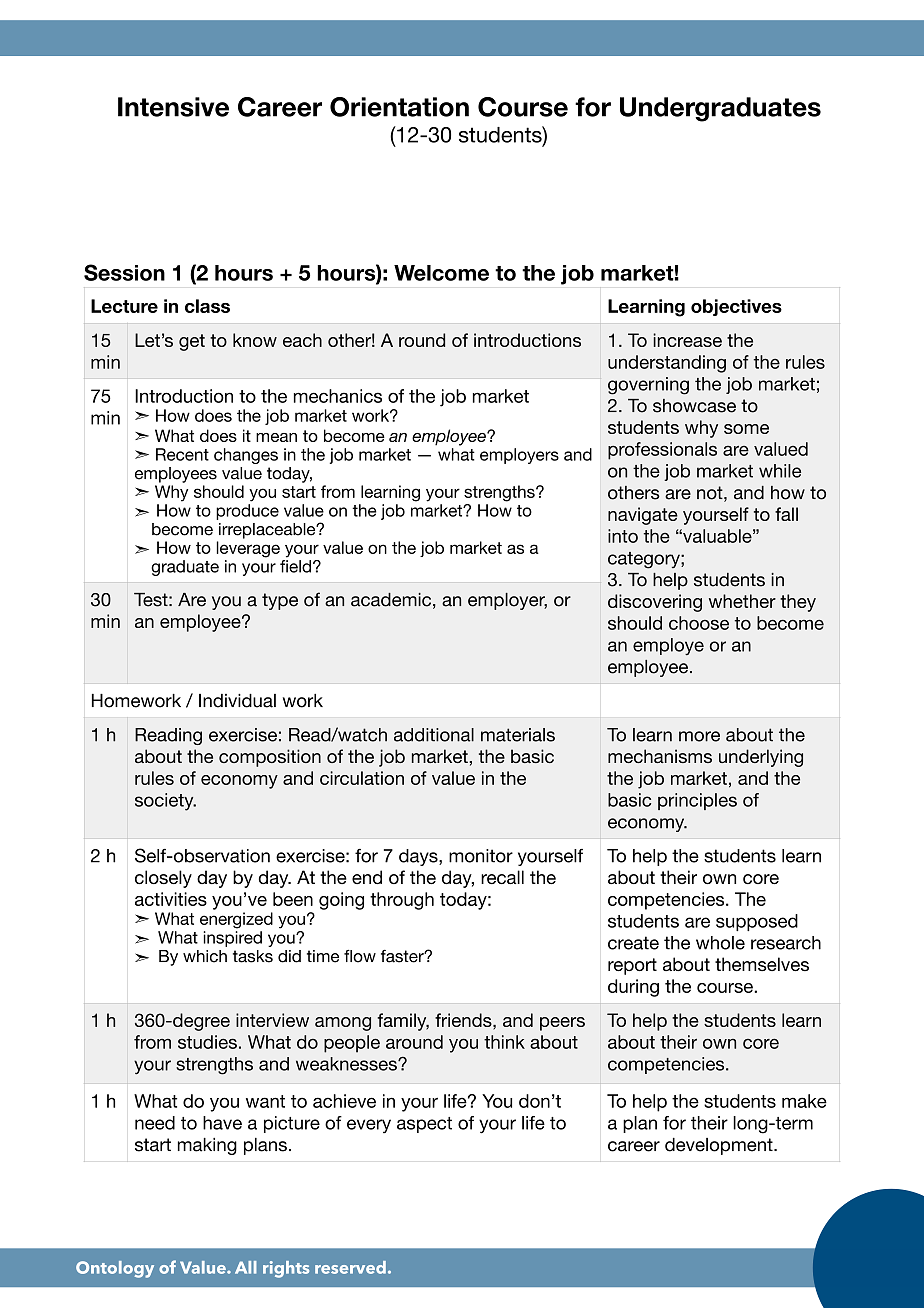 Image resolution: width=924 pixels, height=1308 pixels. What do you see at coordinates (481, 856) in the image?
I see `monitor` at bounding box center [481, 856].
